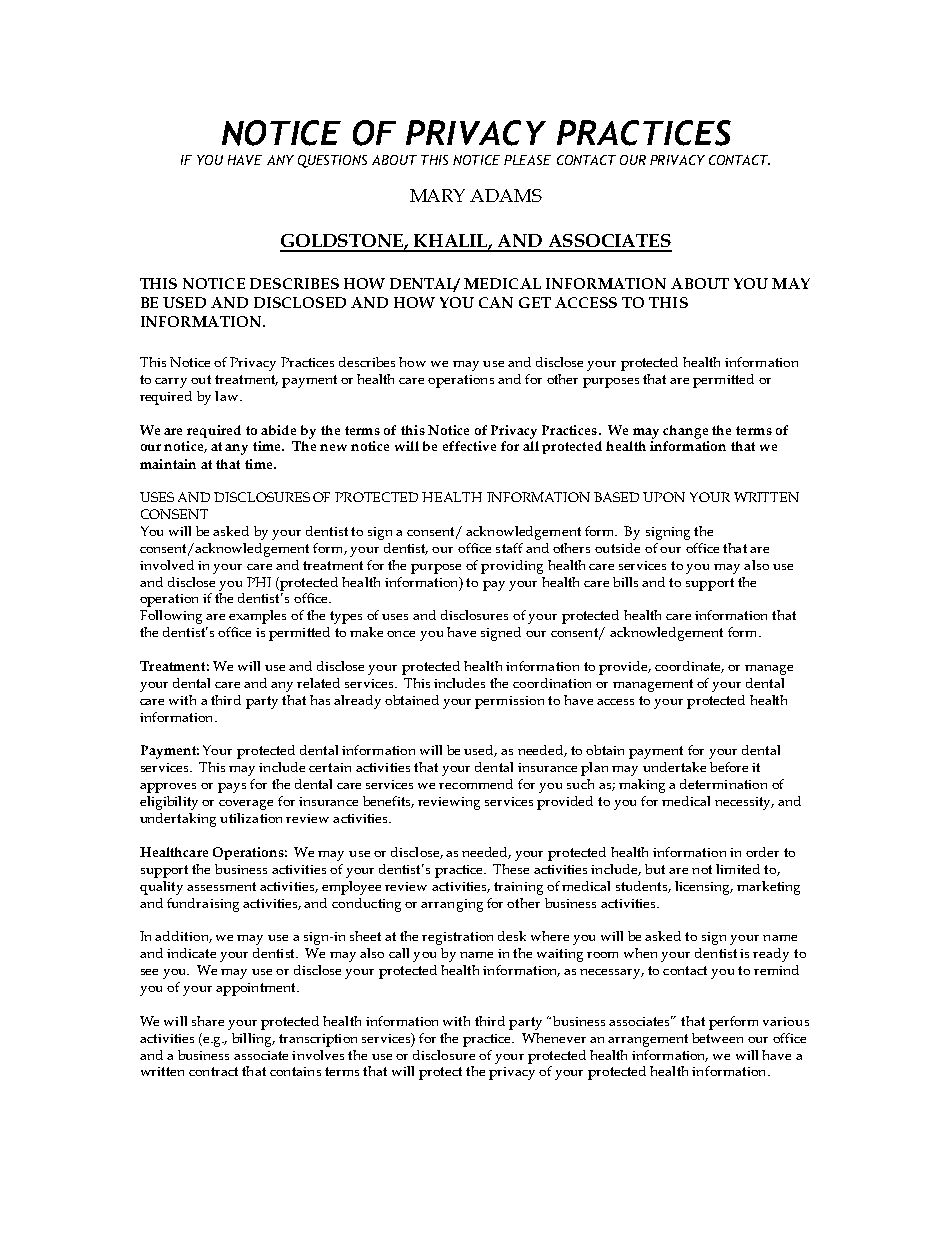  What do you see at coordinates (664, 497) in the image?
I see `UPON` at bounding box center [664, 497].
